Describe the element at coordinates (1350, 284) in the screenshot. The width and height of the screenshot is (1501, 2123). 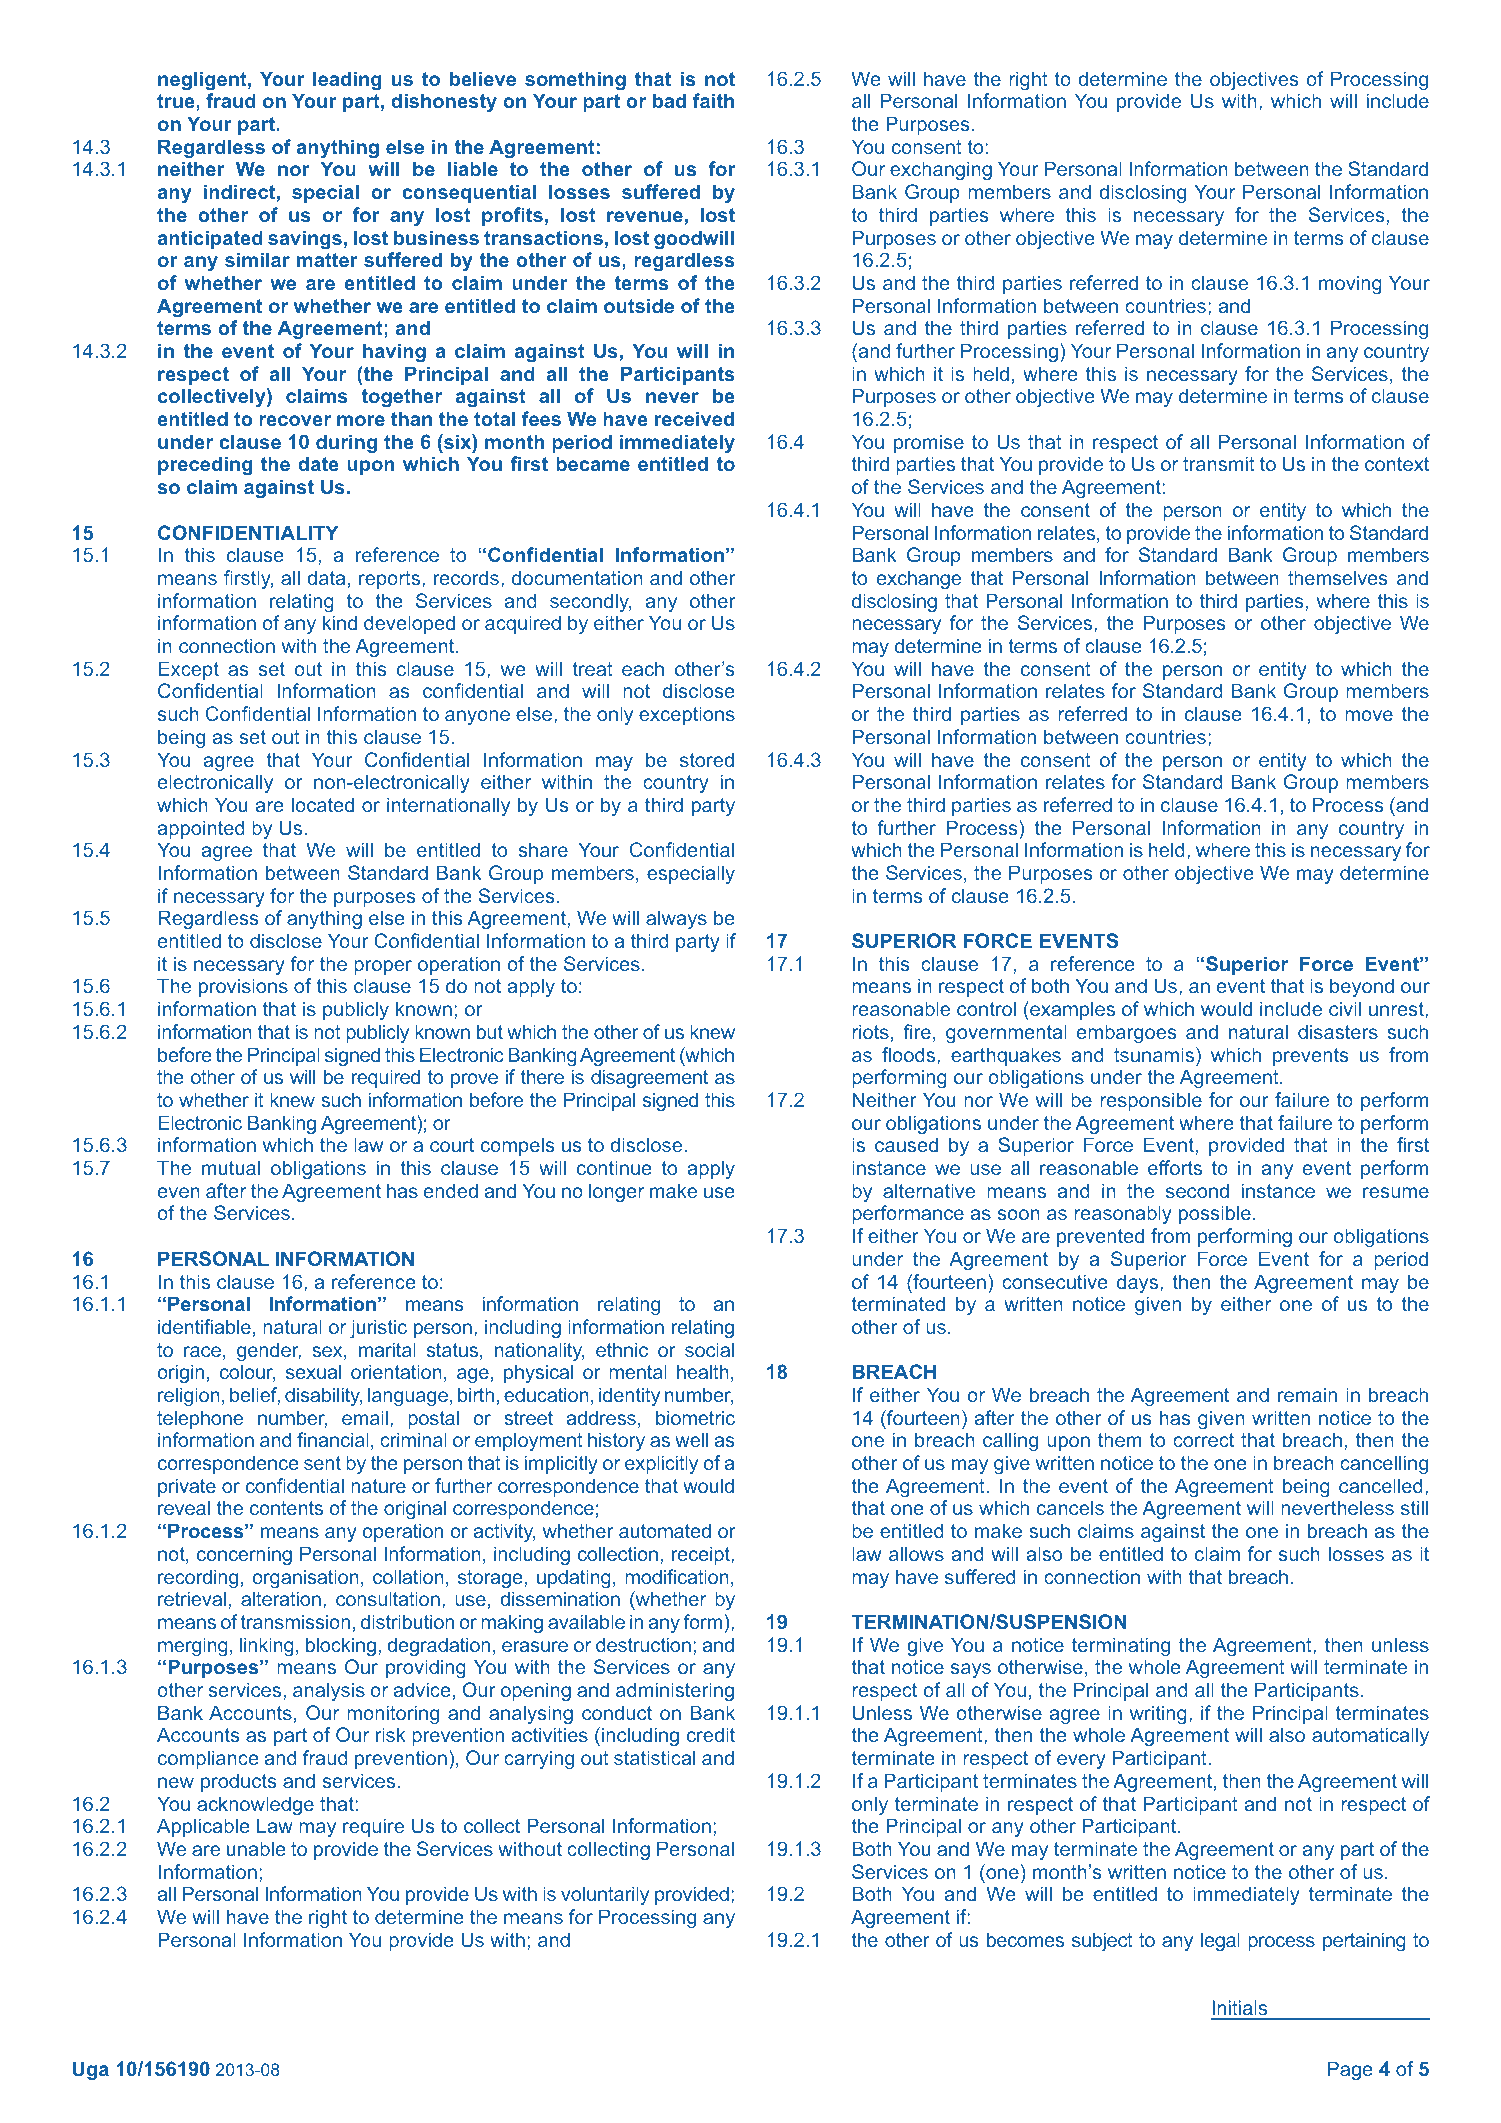
I see `moving` at that location.
